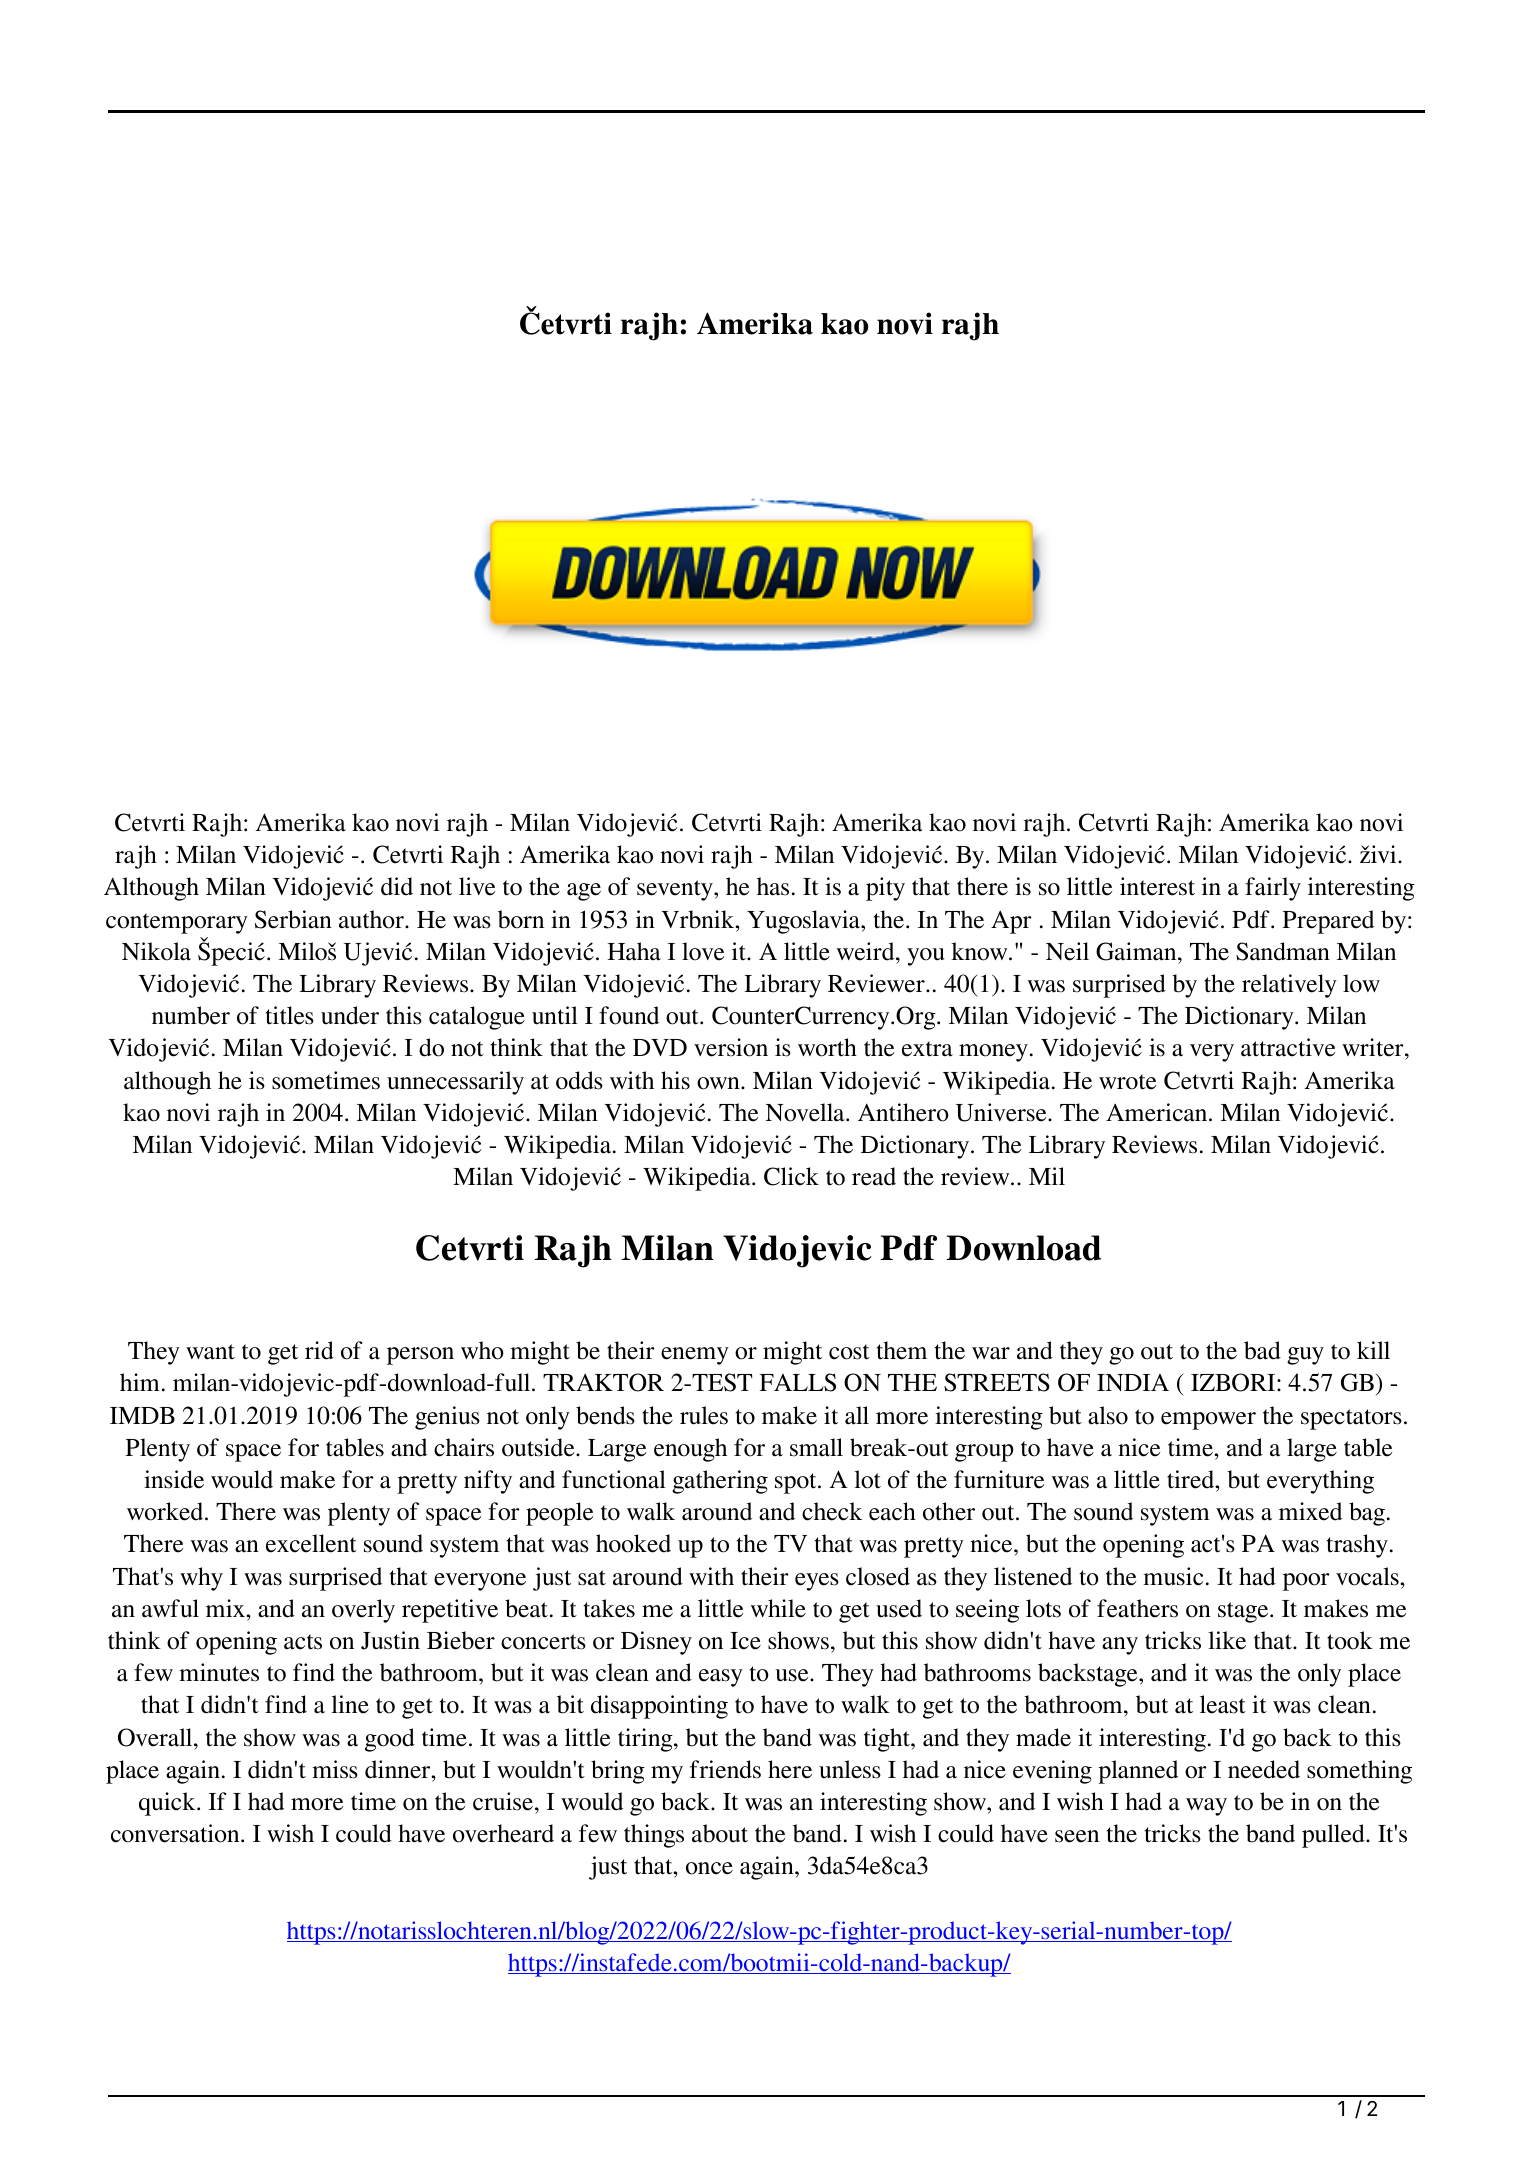 The image size is (1533, 2169). Describe the element at coordinates (791, 1176) in the image. I see `Click` at that location.
